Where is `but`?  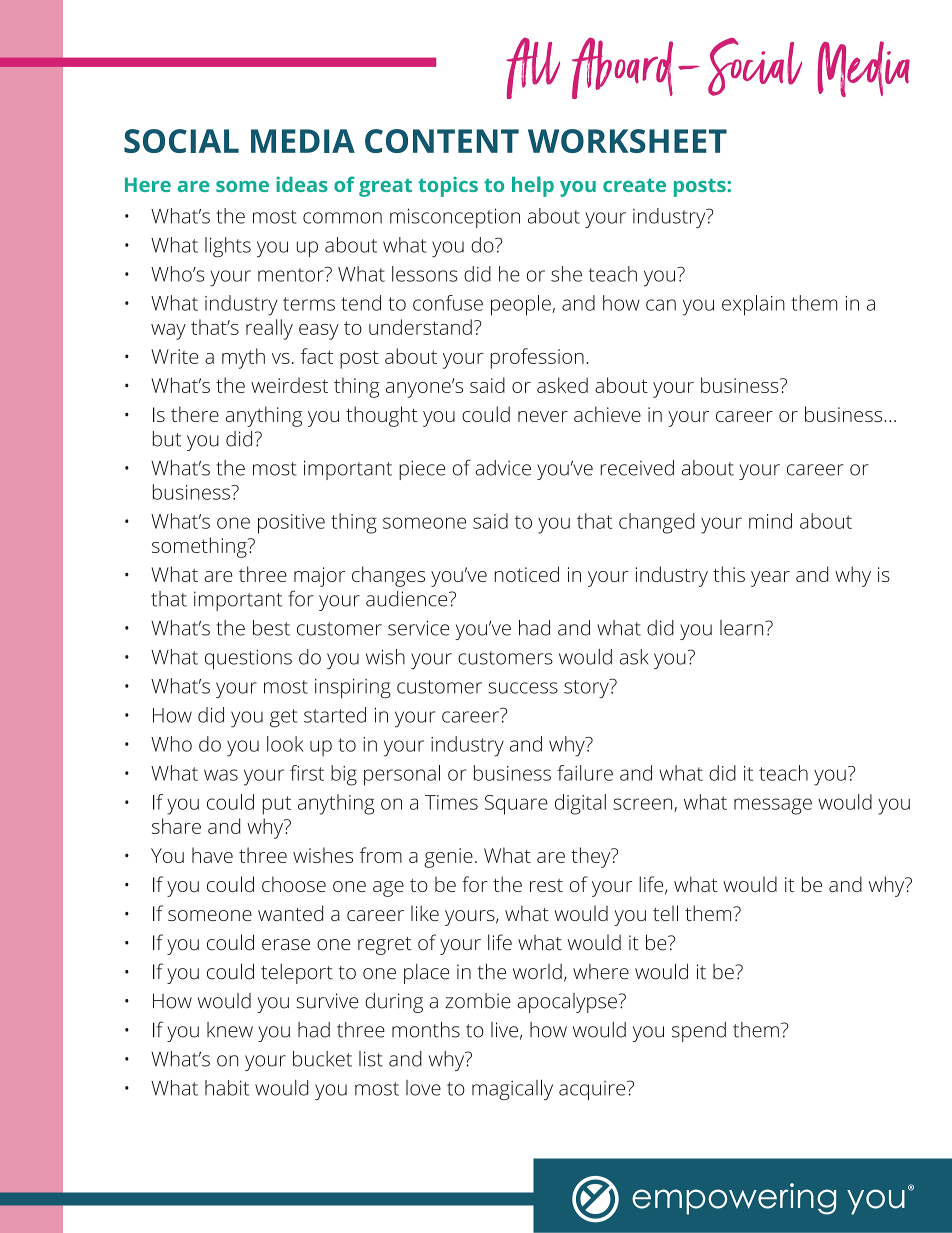 but is located at coordinates (167, 439).
